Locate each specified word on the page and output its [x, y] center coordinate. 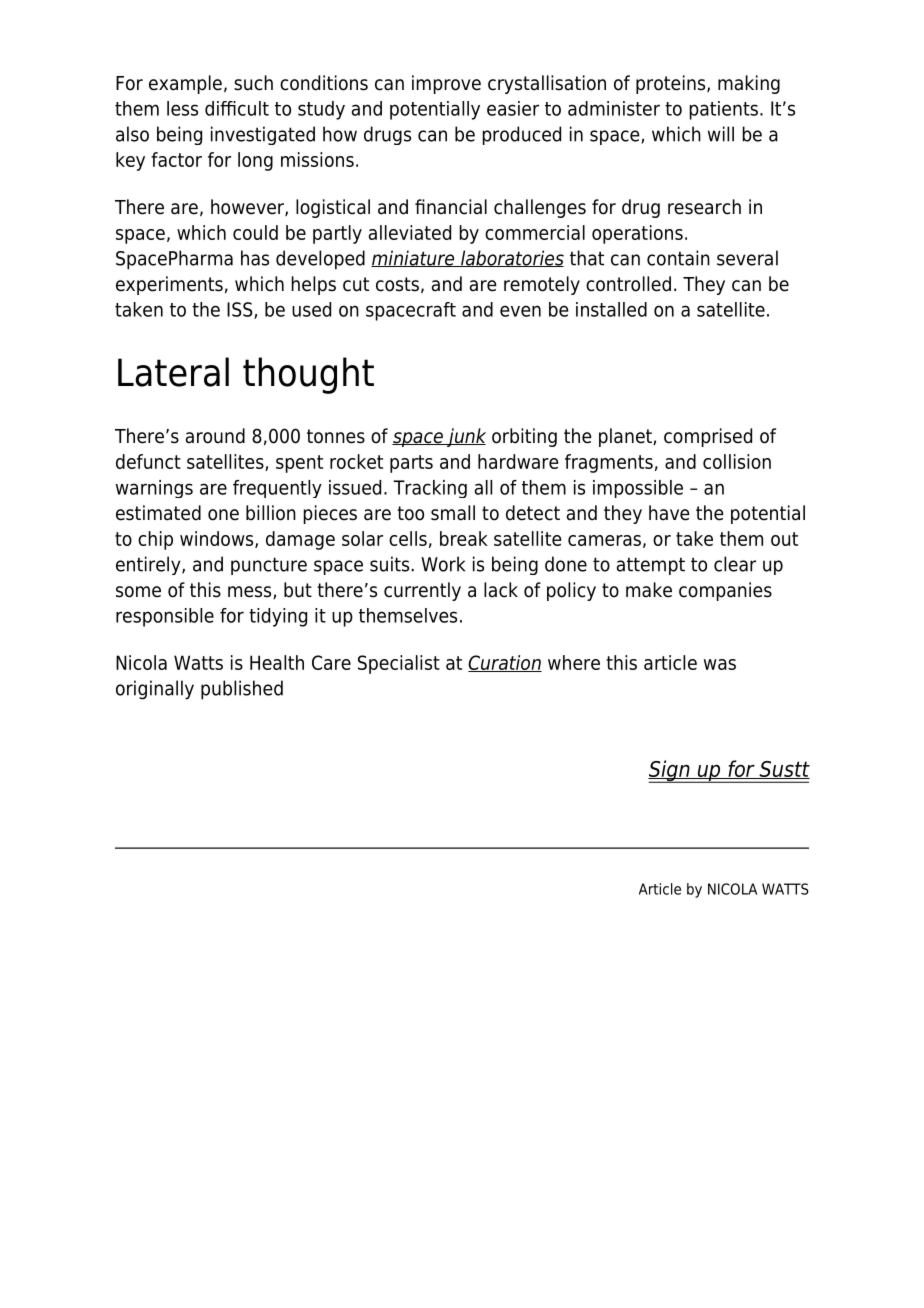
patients [724, 110]
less [182, 108]
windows [218, 539]
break [464, 538]
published [242, 690]
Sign [670, 771]
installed [611, 309]
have [669, 513]
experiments [169, 285]
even [520, 311]
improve [446, 84]
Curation [505, 663]
